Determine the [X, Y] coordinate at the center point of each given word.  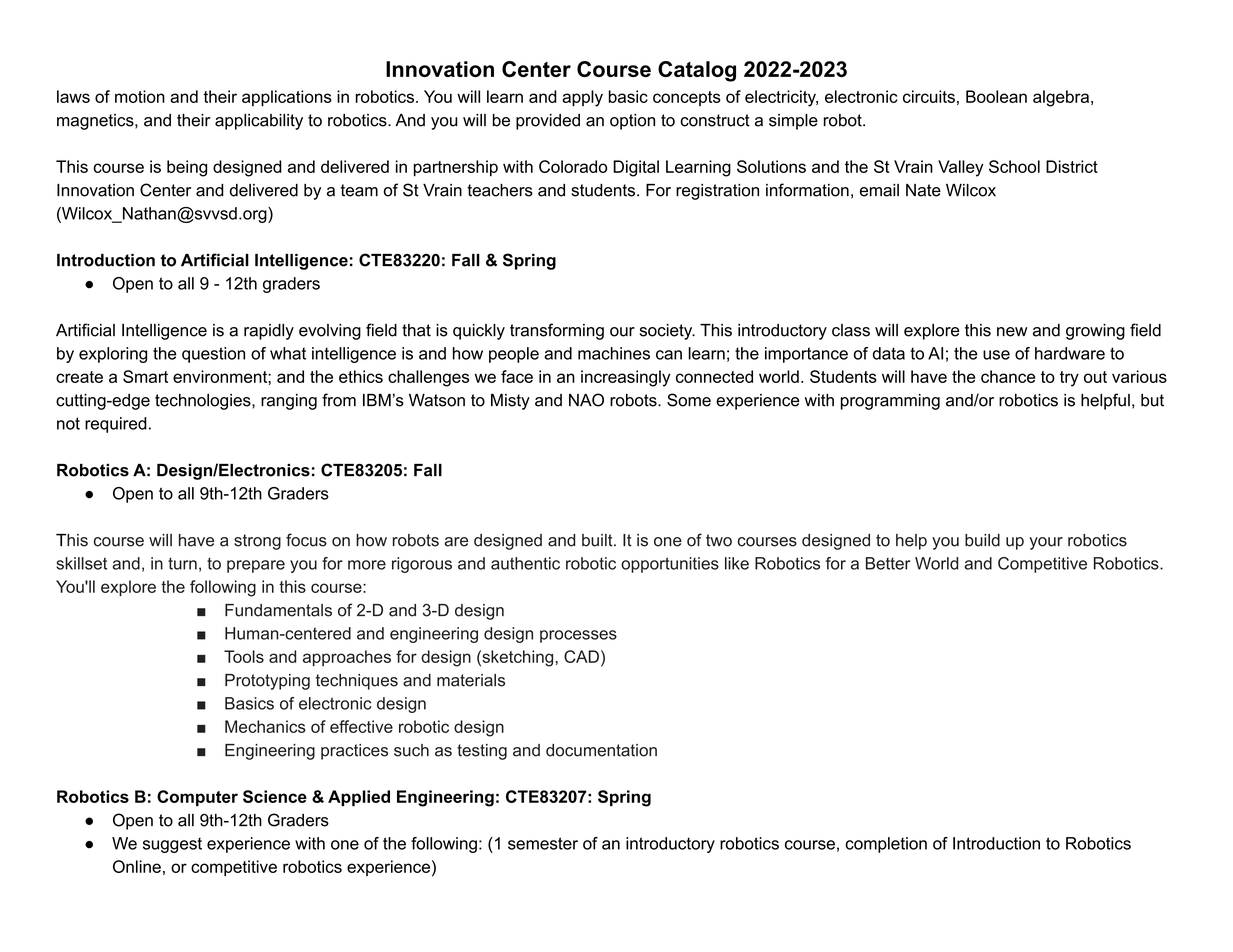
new [1012, 332]
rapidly [269, 332]
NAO [586, 400]
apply [582, 98]
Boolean [996, 96]
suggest [172, 845]
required [116, 425]
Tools [244, 656]
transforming [557, 331]
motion [140, 96]
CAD [581, 656]
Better [888, 563]
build [982, 540]
